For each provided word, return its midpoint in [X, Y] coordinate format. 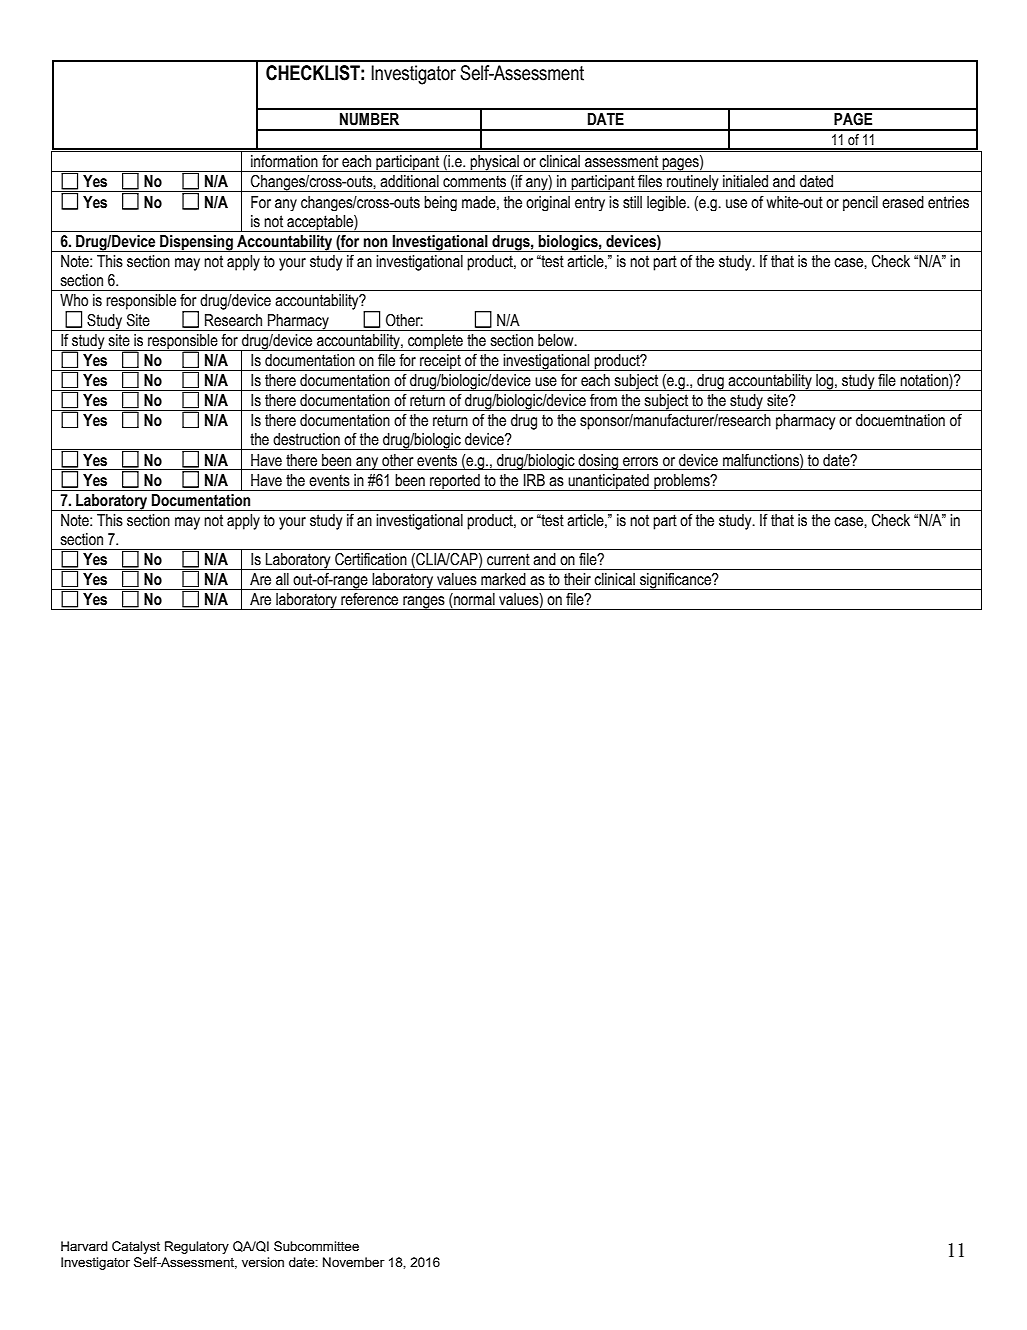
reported [455, 482]
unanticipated [608, 482]
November [354, 1262]
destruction [306, 439]
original [548, 203]
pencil [860, 203]
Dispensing [196, 243]
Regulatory [197, 1247]
